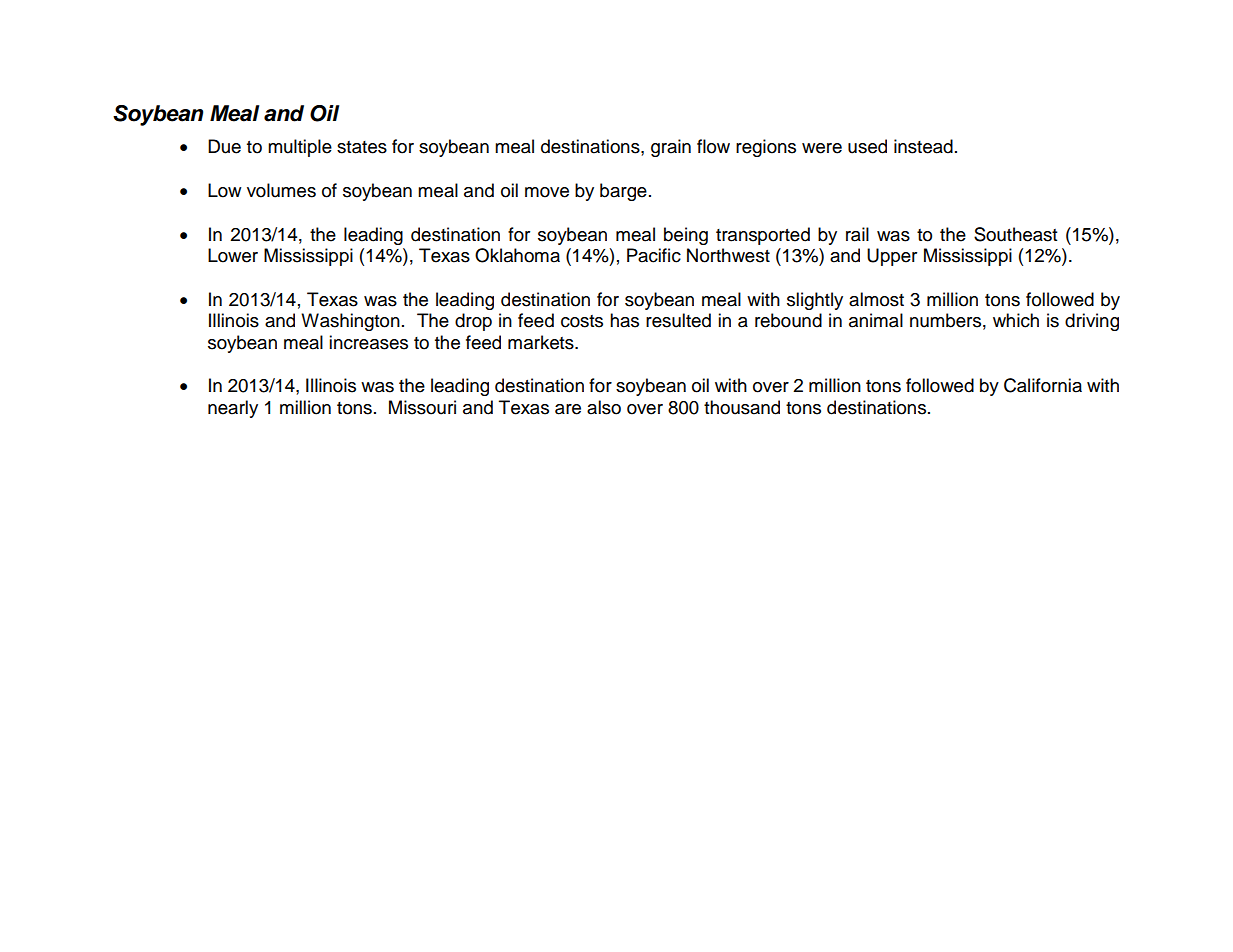 This screenshot has height=952, width=1233. I want to click on Upper, so click(892, 257).
